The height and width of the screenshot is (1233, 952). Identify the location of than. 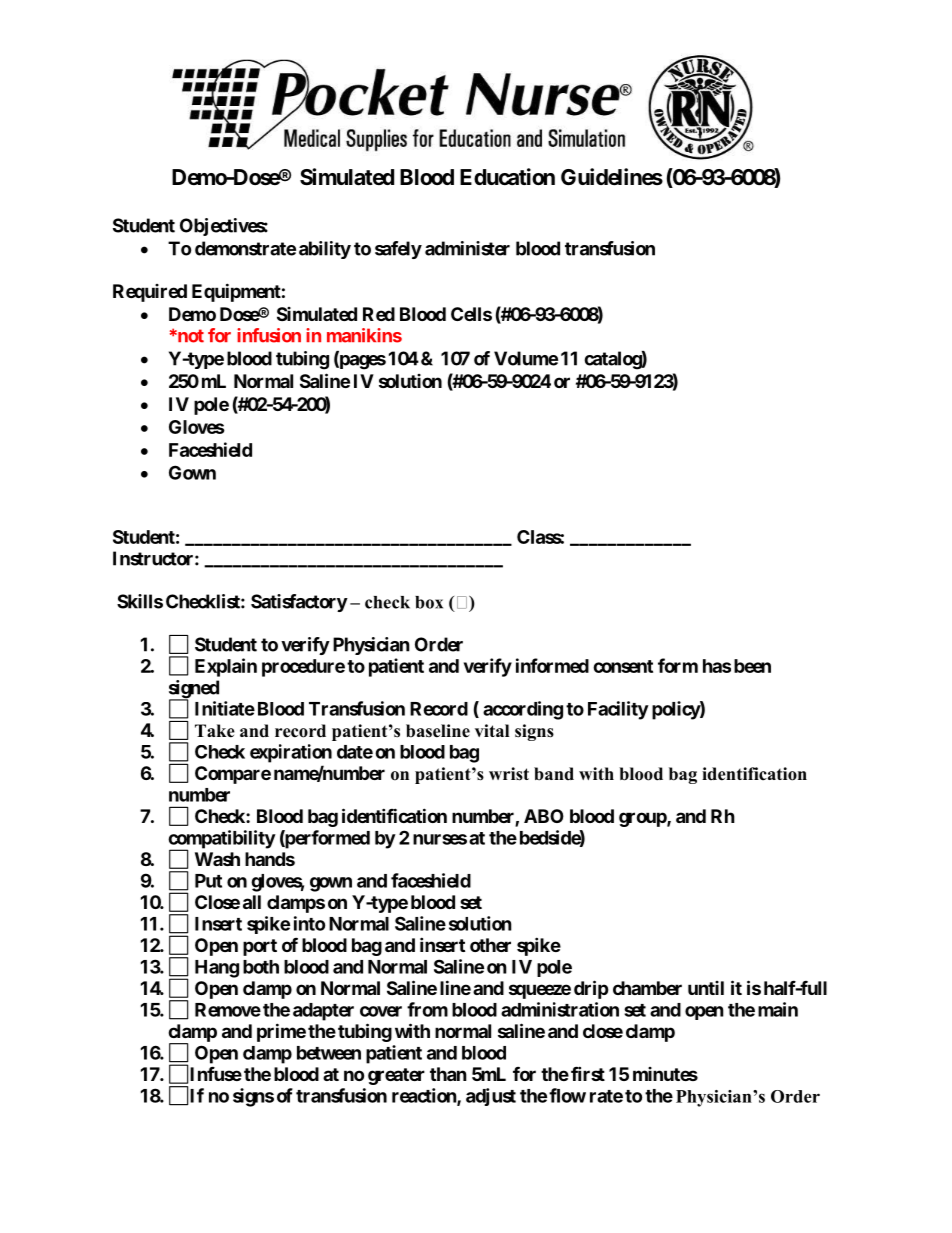
(448, 1074).
